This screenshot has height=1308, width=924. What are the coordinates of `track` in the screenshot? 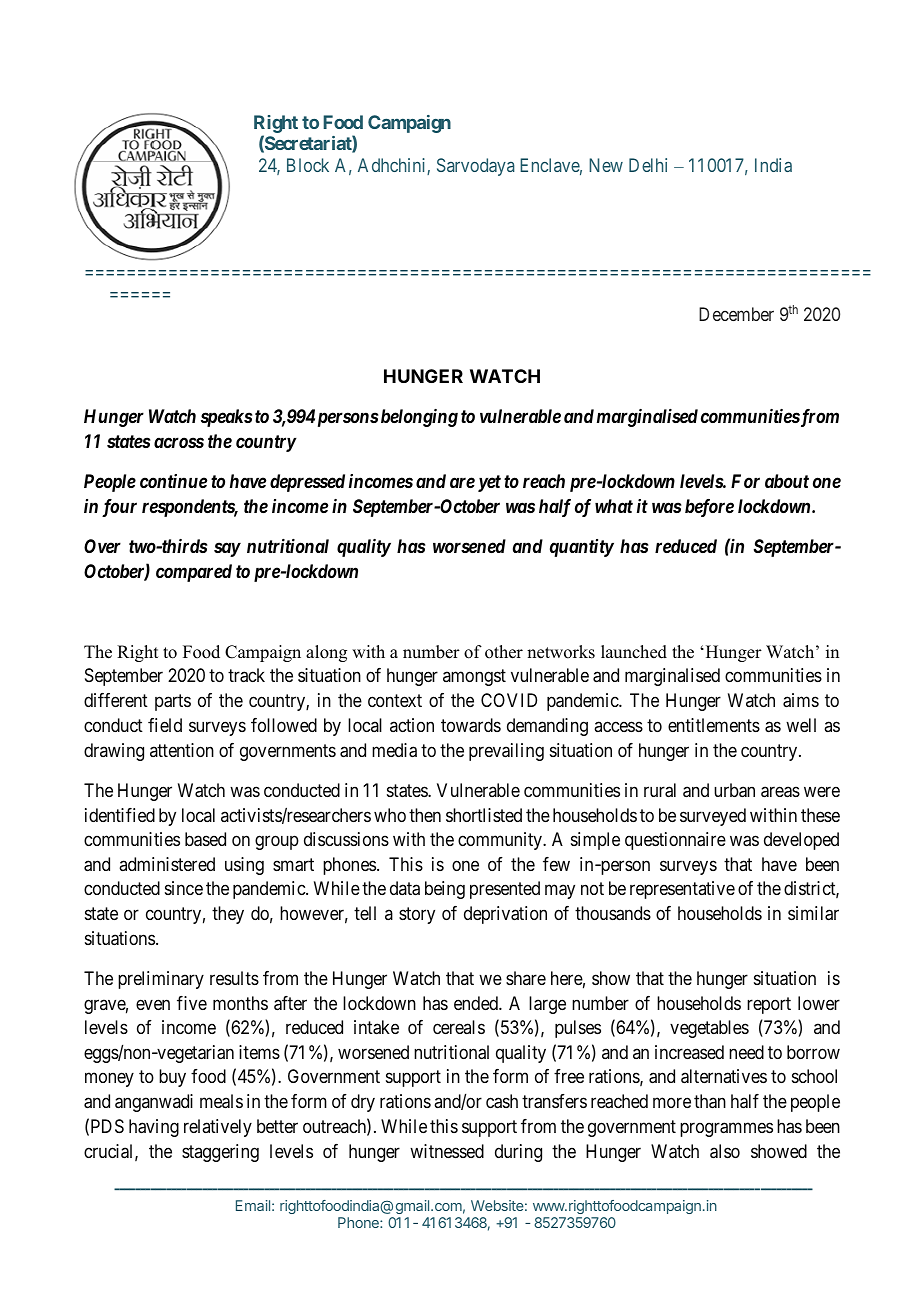 It's located at (246, 675).
